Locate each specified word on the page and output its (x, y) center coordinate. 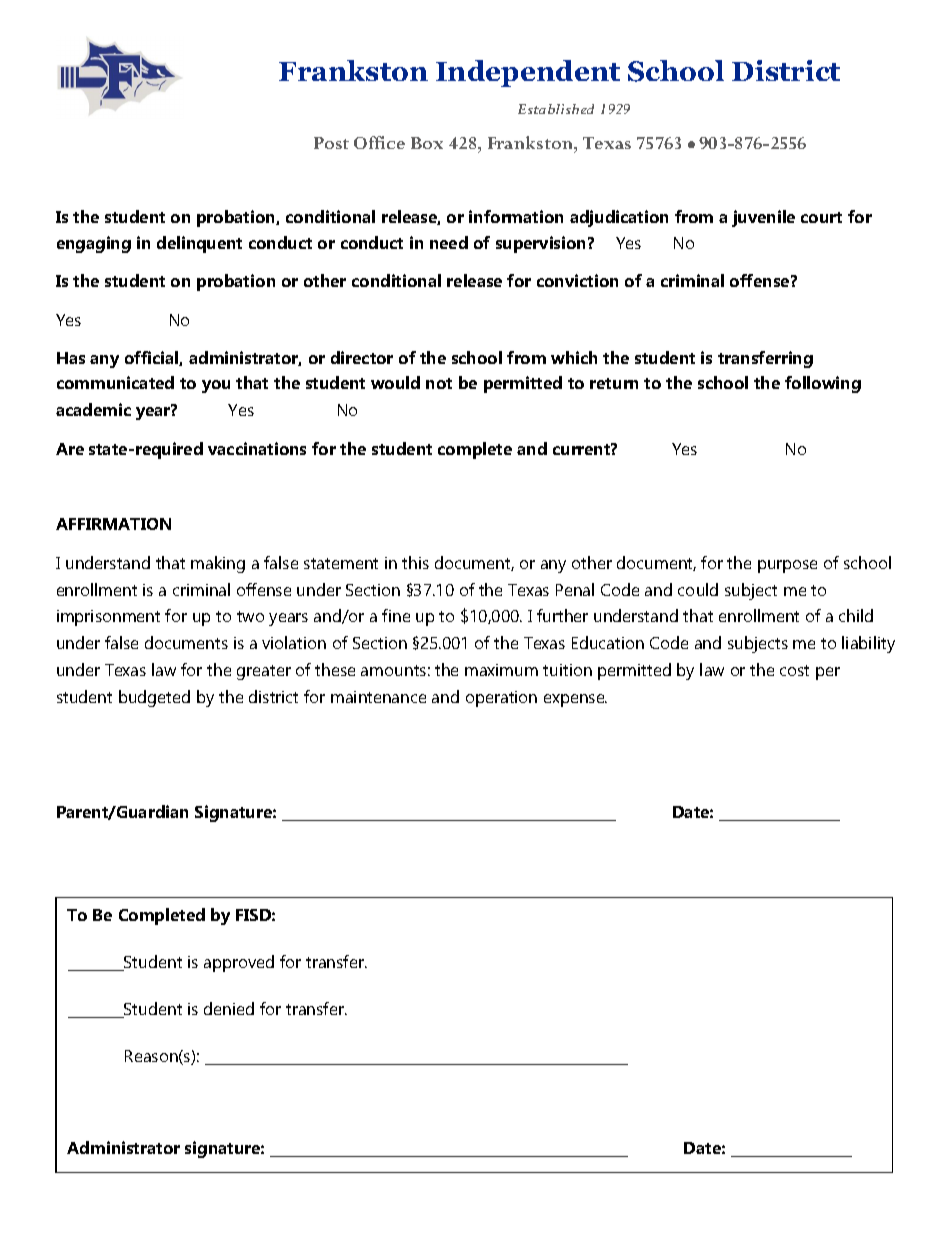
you (216, 386)
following (823, 384)
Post (331, 143)
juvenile (763, 218)
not (439, 383)
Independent (528, 73)
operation (501, 699)
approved (239, 963)
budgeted (154, 698)
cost (794, 670)
